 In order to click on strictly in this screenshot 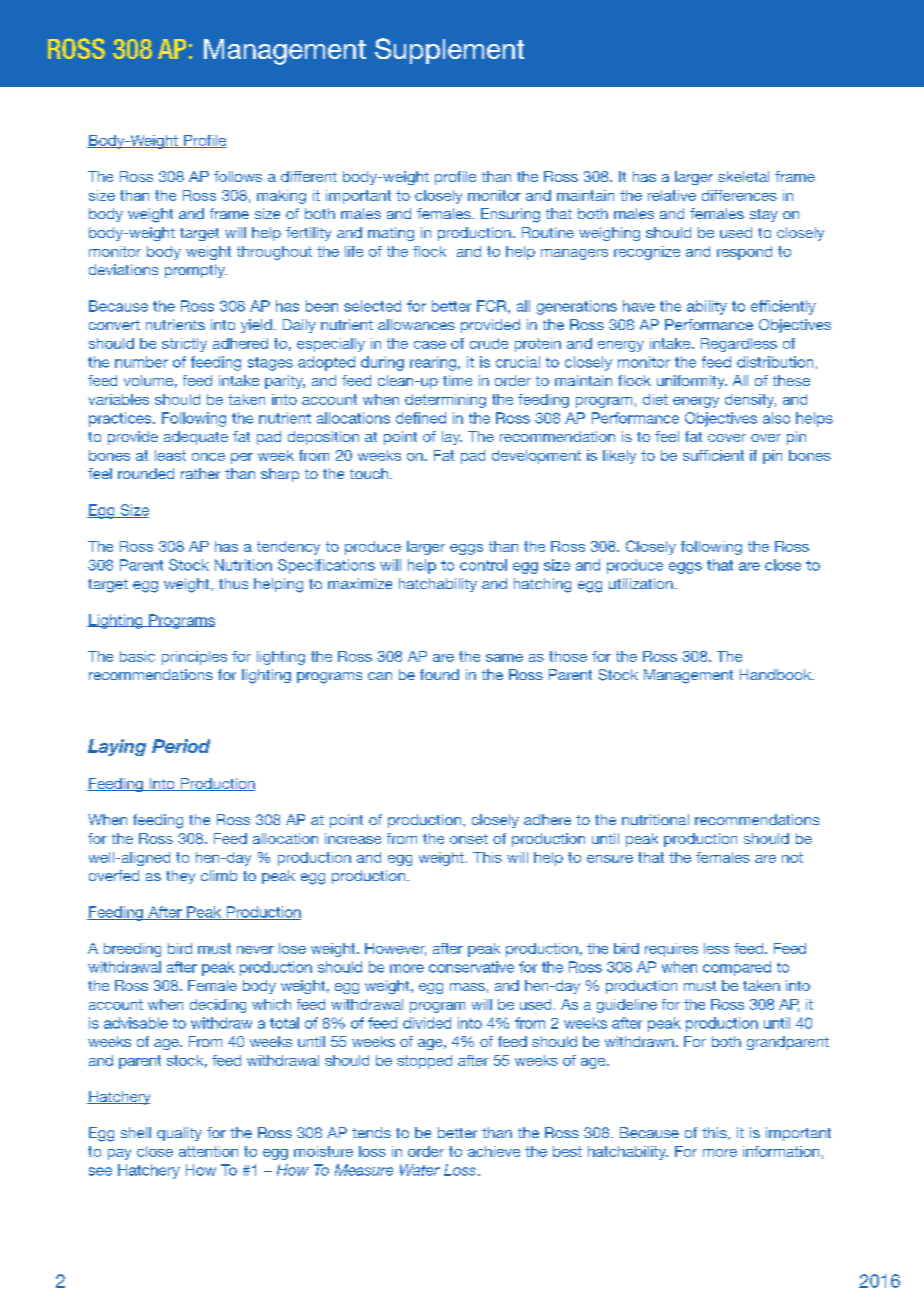, I will do `click(184, 345)`.
